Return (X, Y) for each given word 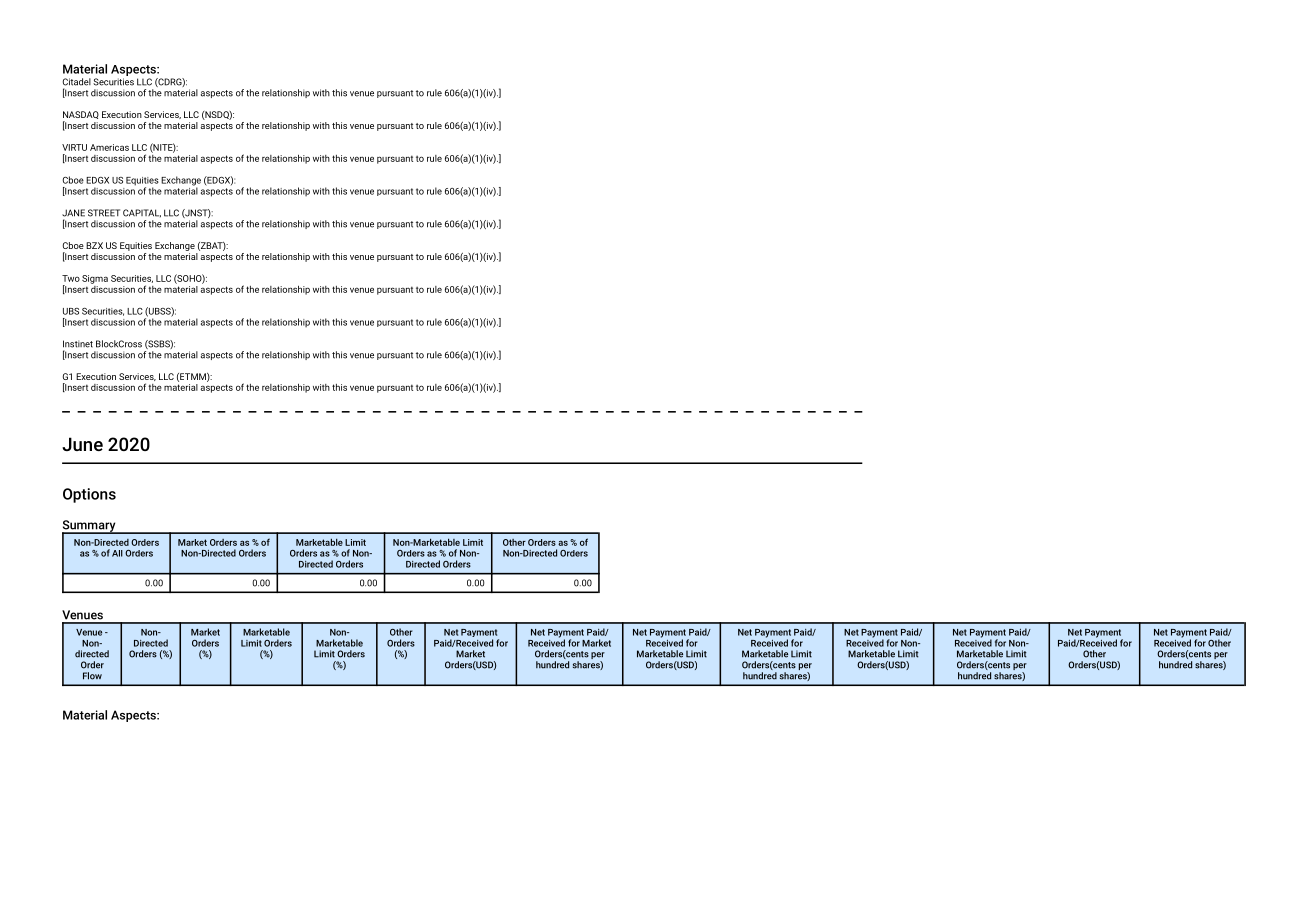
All (117, 553)
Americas (109, 147)
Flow (92, 676)
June (82, 444)
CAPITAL (142, 213)
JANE (73, 213)
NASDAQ (81, 116)
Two (71, 278)
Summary (90, 527)
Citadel (77, 82)
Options (89, 495)
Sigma (95, 279)
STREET (104, 213)
